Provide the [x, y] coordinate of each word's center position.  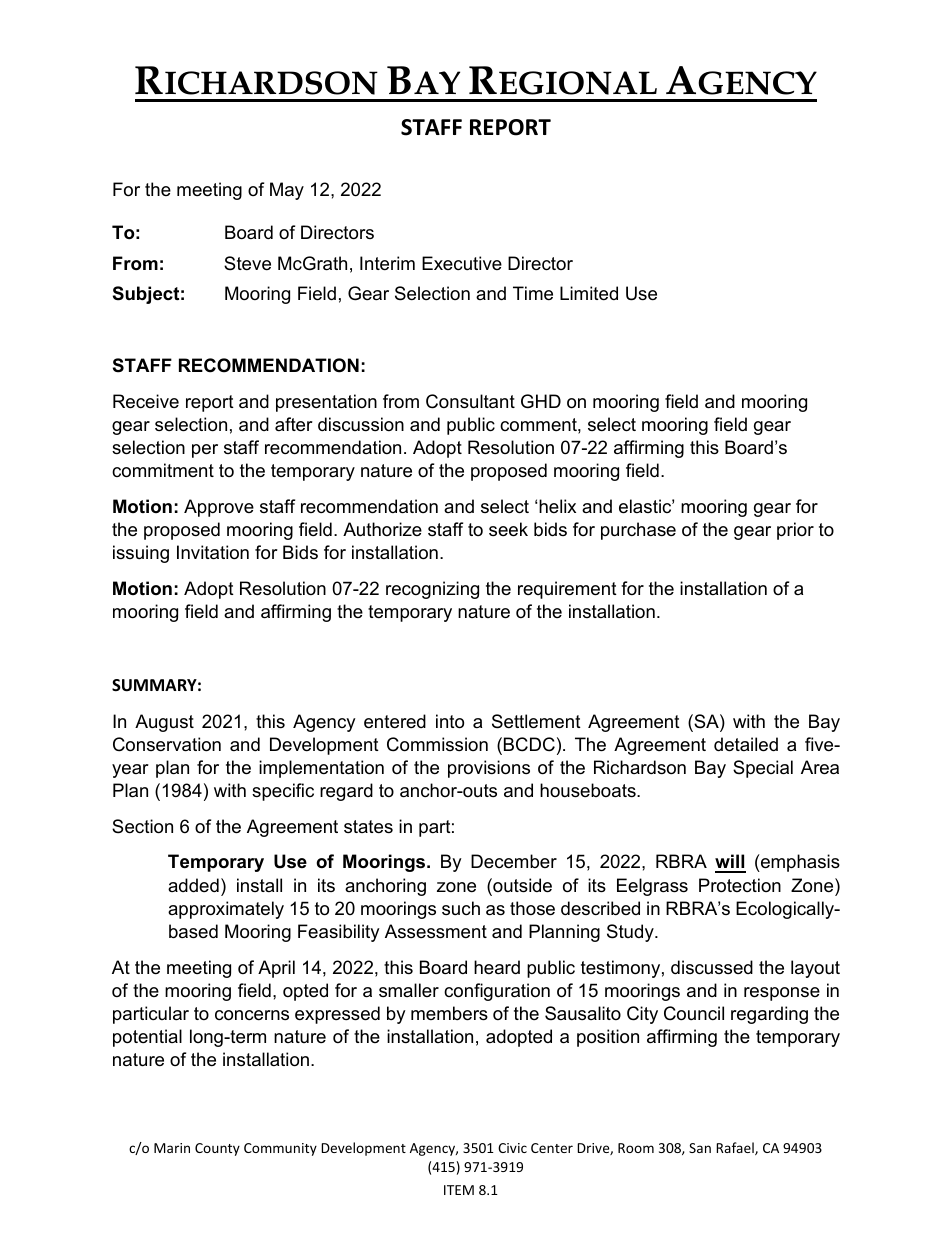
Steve [247, 263]
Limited [589, 293]
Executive [462, 263]
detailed [746, 744]
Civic [512, 1148]
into [450, 721]
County [217, 1149]
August [164, 723]
